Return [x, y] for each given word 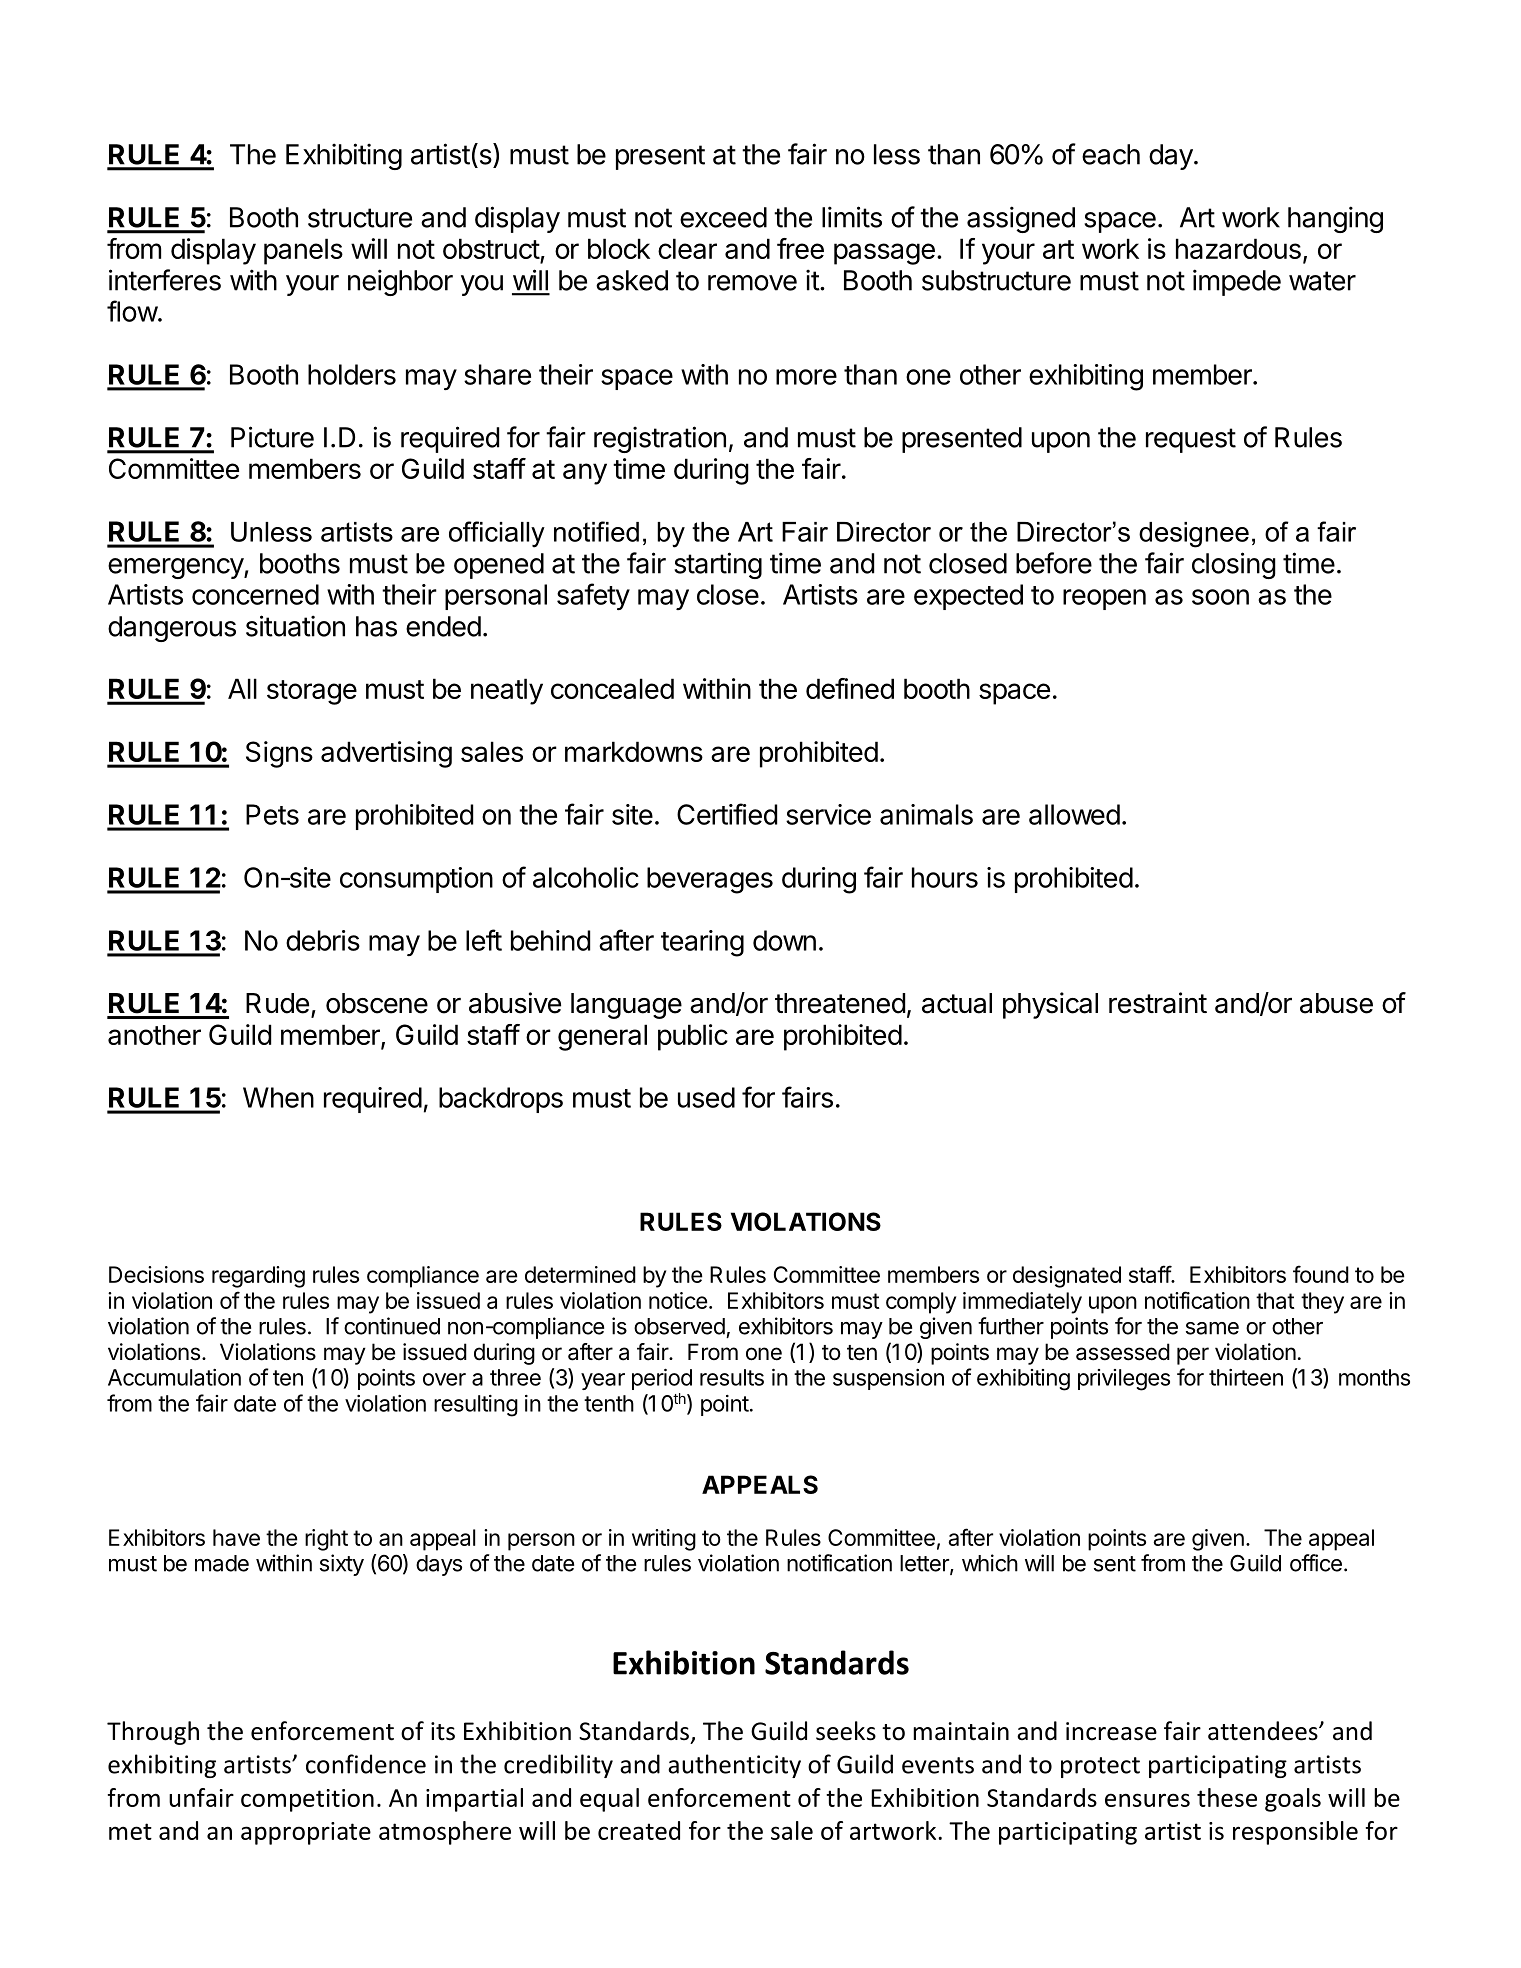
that [1275, 1300]
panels [303, 251]
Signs [279, 754]
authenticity [734, 1766]
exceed [723, 217]
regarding [258, 1277]
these [1227, 1797]
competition [307, 1800]
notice [678, 1300]
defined [850, 688]
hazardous [1238, 248]
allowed [1074, 814]
